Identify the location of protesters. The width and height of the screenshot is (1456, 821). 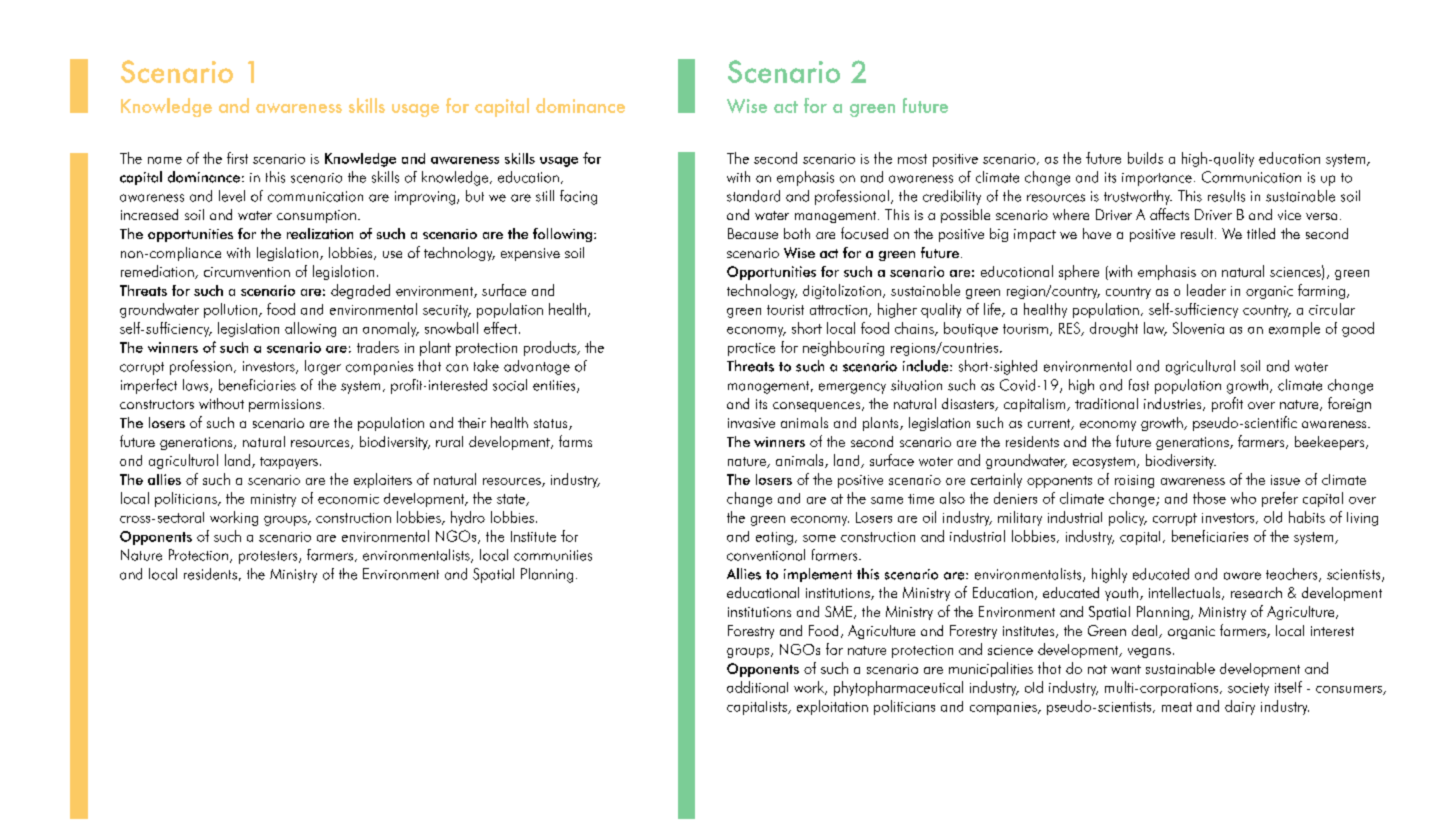
(269, 557).
